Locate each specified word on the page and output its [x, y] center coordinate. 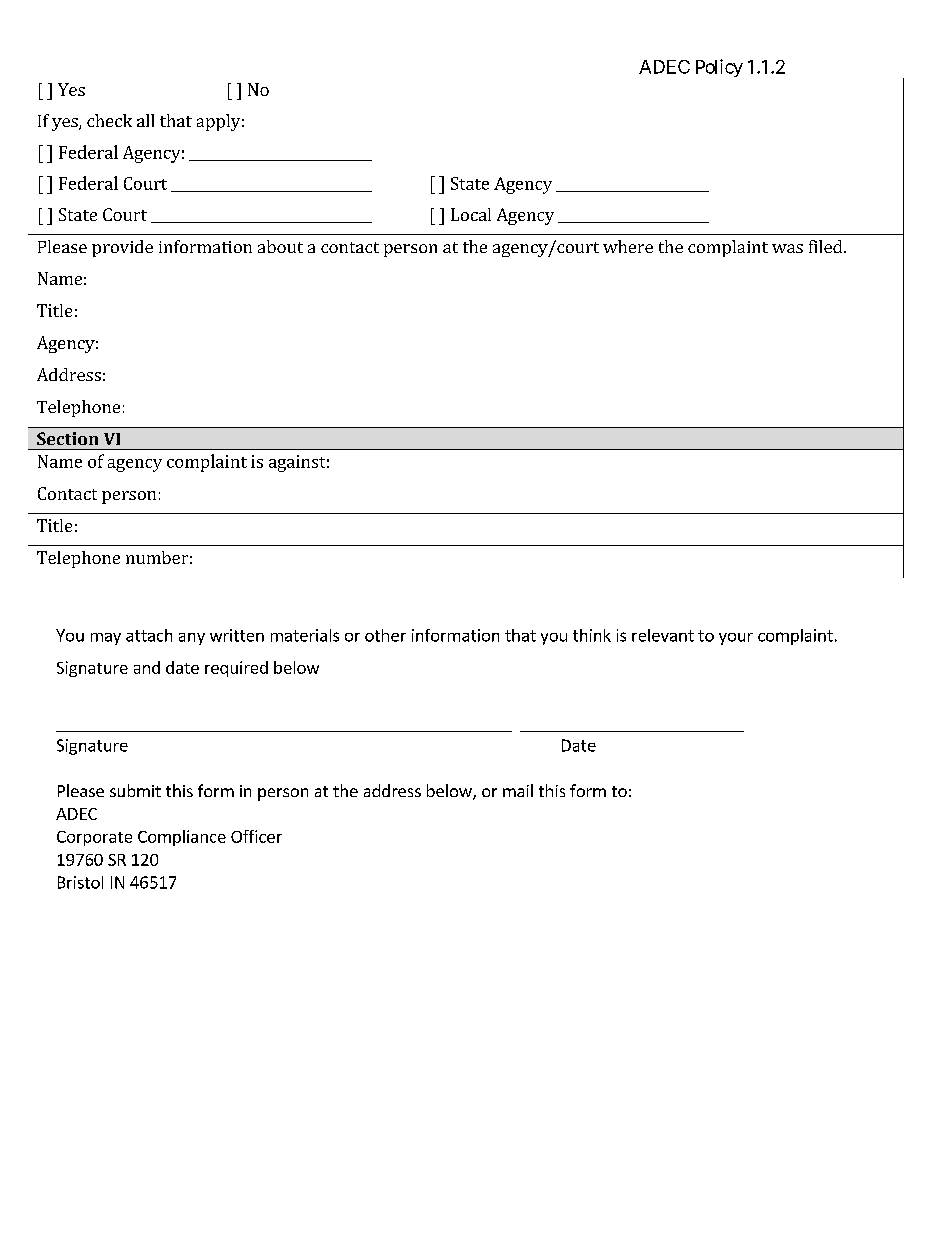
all [145, 120]
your [736, 639]
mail [518, 790]
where [628, 246]
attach [149, 635]
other [385, 635]
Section [67, 438]
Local [471, 214]
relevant [663, 635]
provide [122, 248]
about [280, 246]
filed [827, 246]
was [787, 248]
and [147, 667]
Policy [719, 68]
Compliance [182, 838]
